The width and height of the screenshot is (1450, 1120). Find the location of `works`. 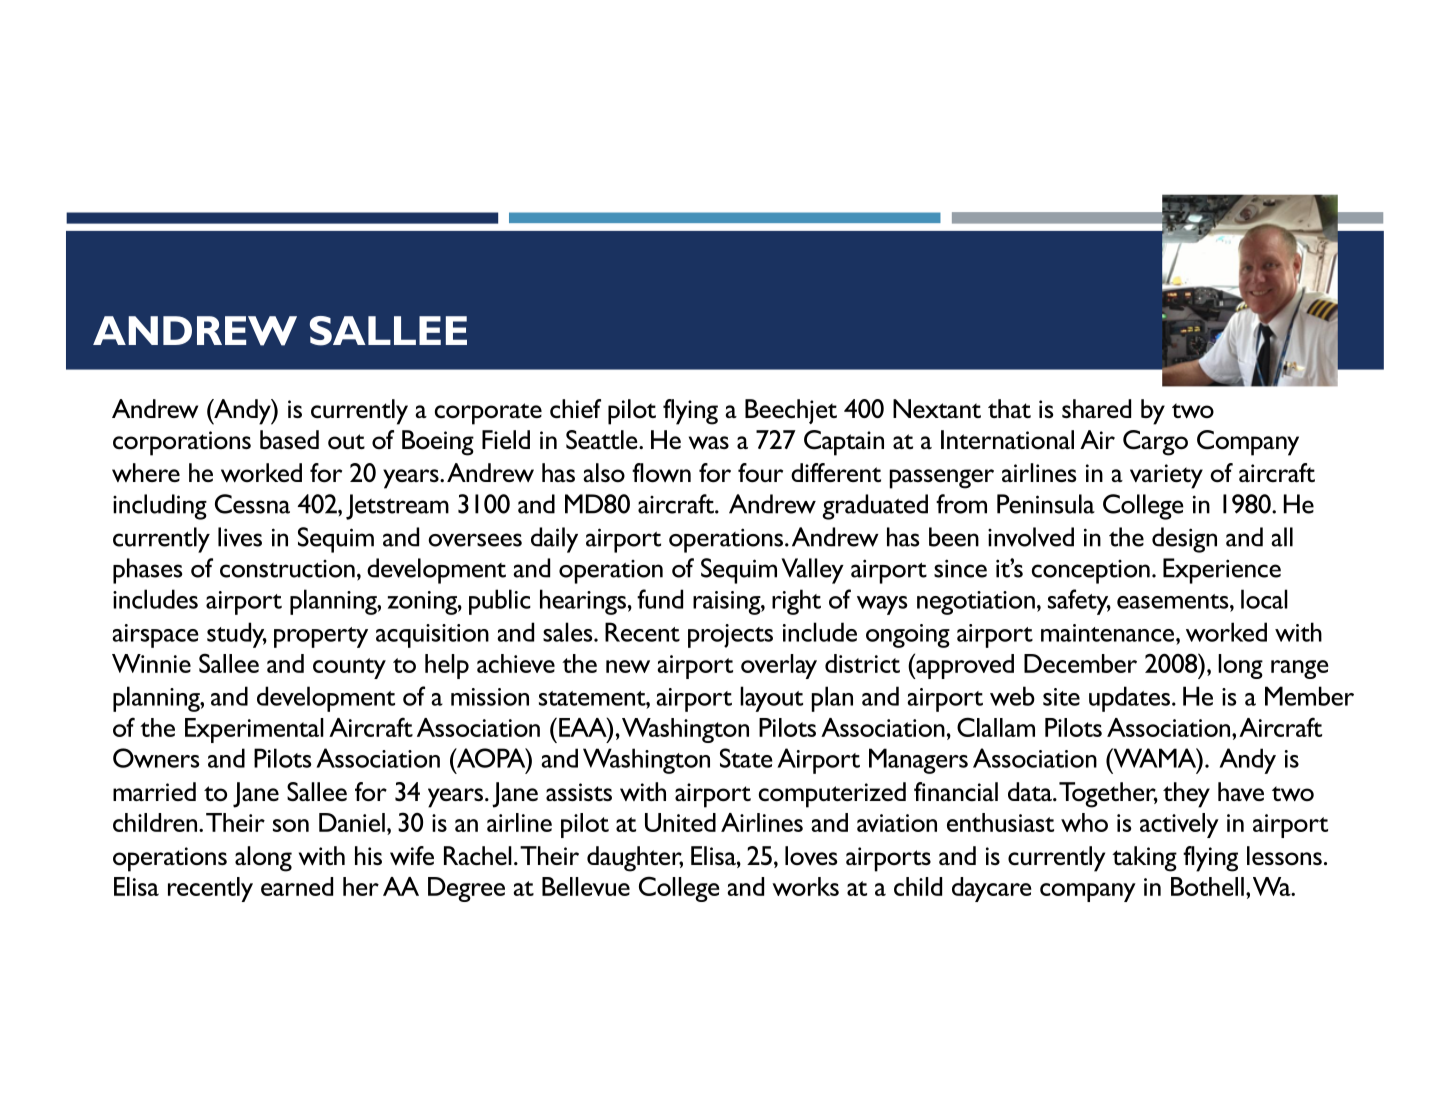

works is located at coordinates (805, 886).
